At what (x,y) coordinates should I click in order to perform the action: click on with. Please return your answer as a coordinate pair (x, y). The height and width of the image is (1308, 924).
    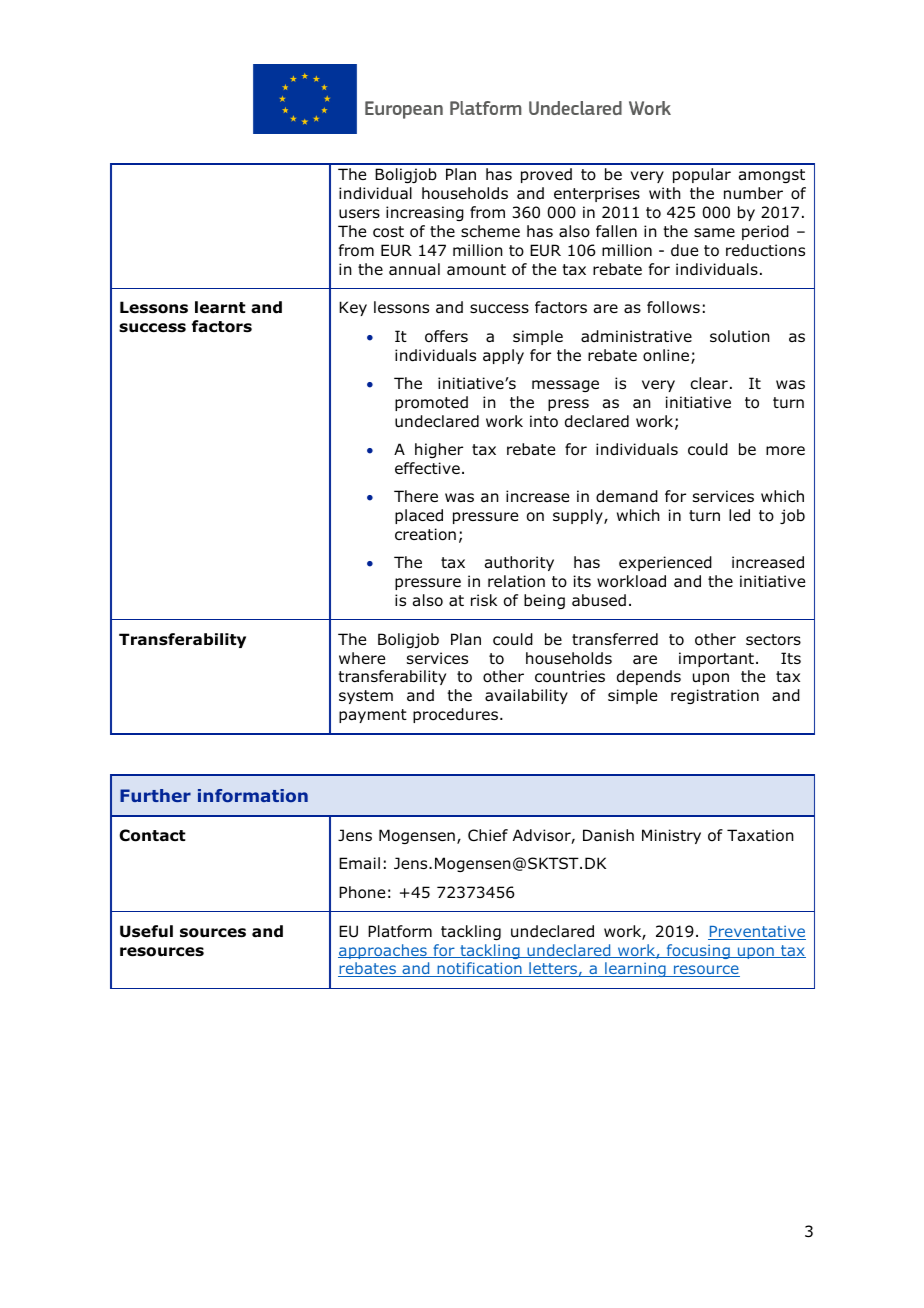
    Looking at the image, I should click on (665, 193).
